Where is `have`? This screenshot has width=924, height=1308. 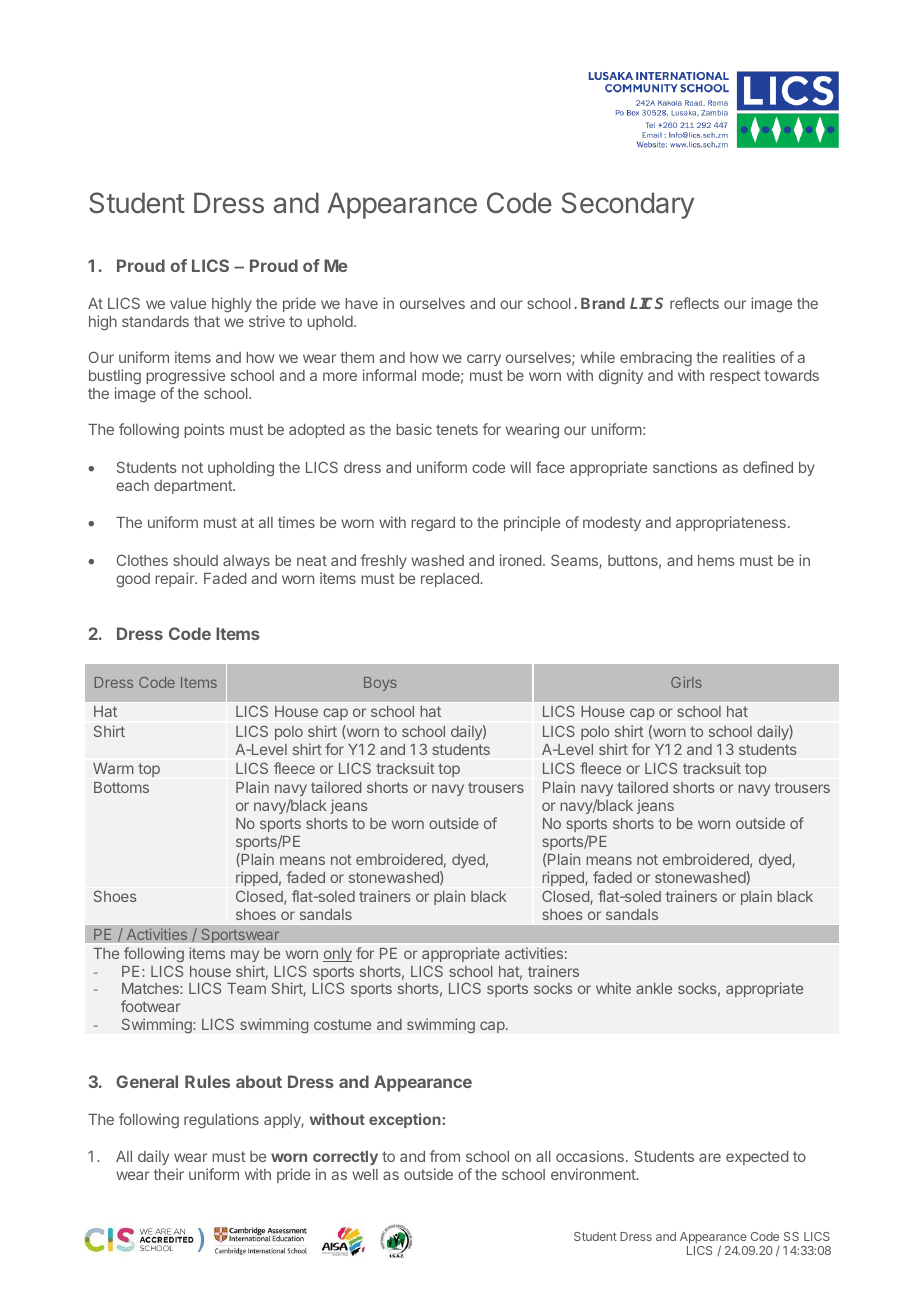 have is located at coordinates (361, 303).
